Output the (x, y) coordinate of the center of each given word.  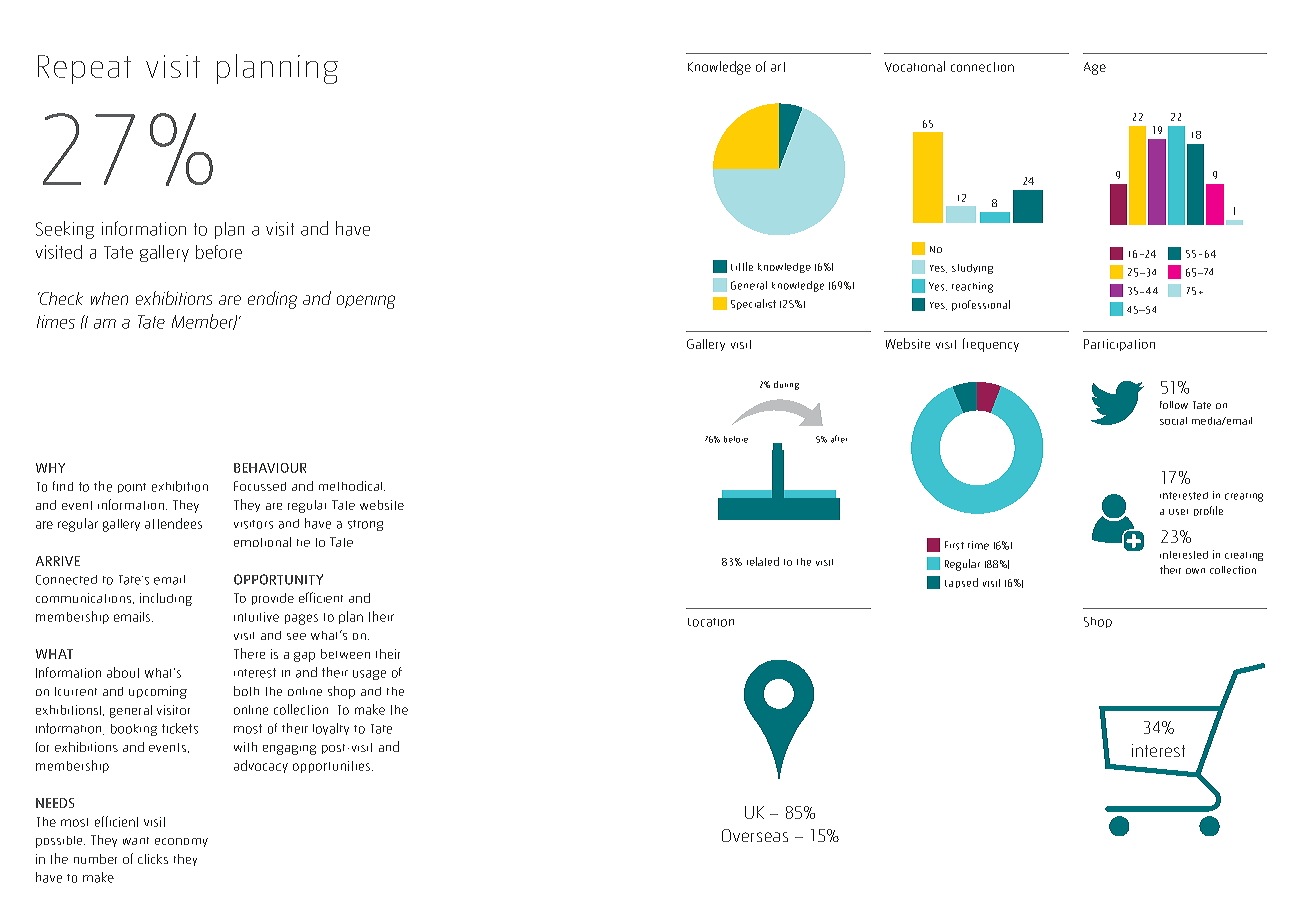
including (166, 599)
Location (711, 622)
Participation (1119, 345)
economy (181, 842)
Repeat (84, 69)
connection (982, 67)
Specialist (753, 304)
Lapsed (961, 583)
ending (272, 300)
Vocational (915, 66)
